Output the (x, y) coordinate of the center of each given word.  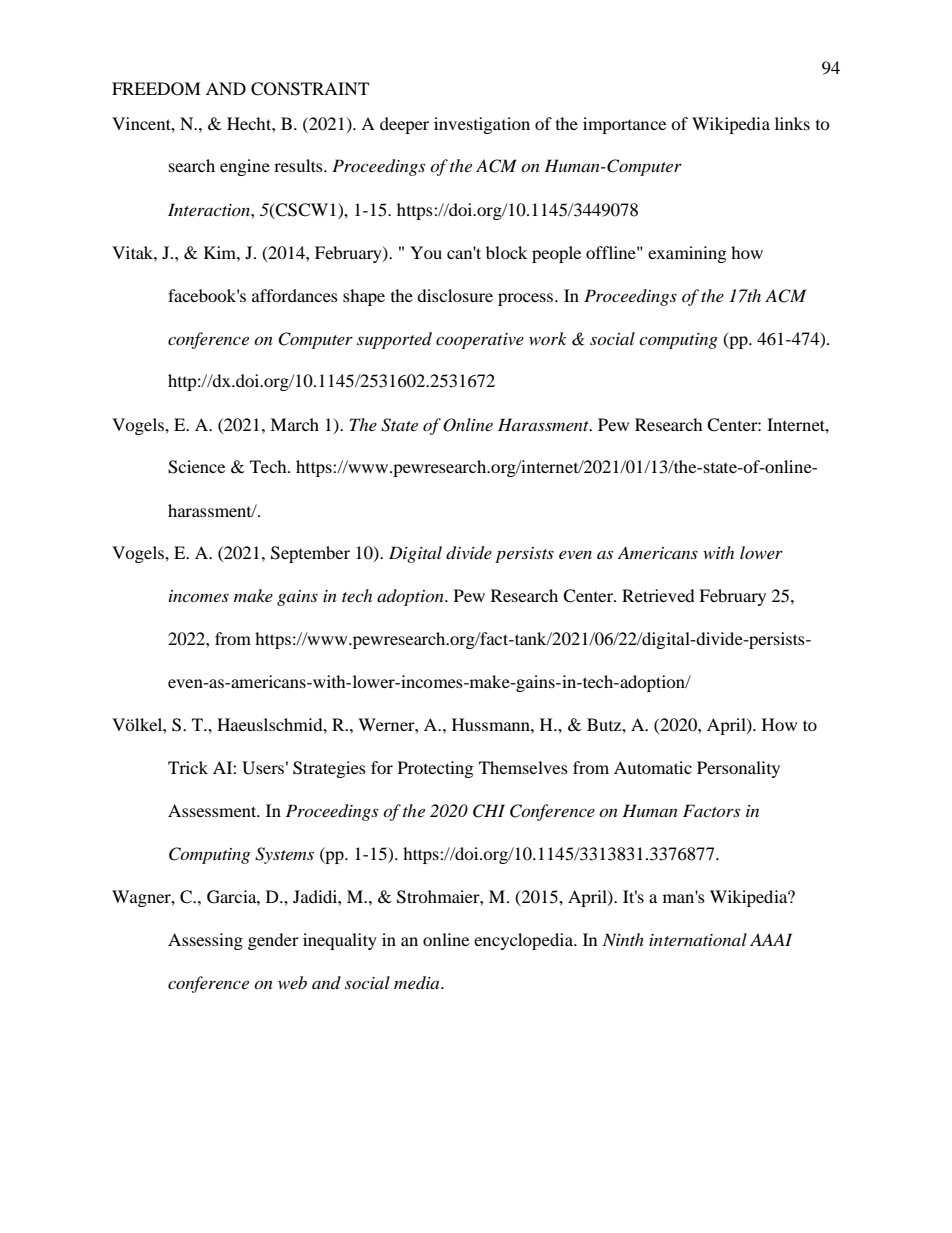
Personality (738, 769)
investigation (482, 125)
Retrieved (658, 595)
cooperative (480, 341)
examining (687, 254)
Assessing (205, 941)
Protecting (435, 769)
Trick (188, 767)
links (792, 123)
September (310, 554)
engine (245, 167)
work (548, 338)
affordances (295, 295)
